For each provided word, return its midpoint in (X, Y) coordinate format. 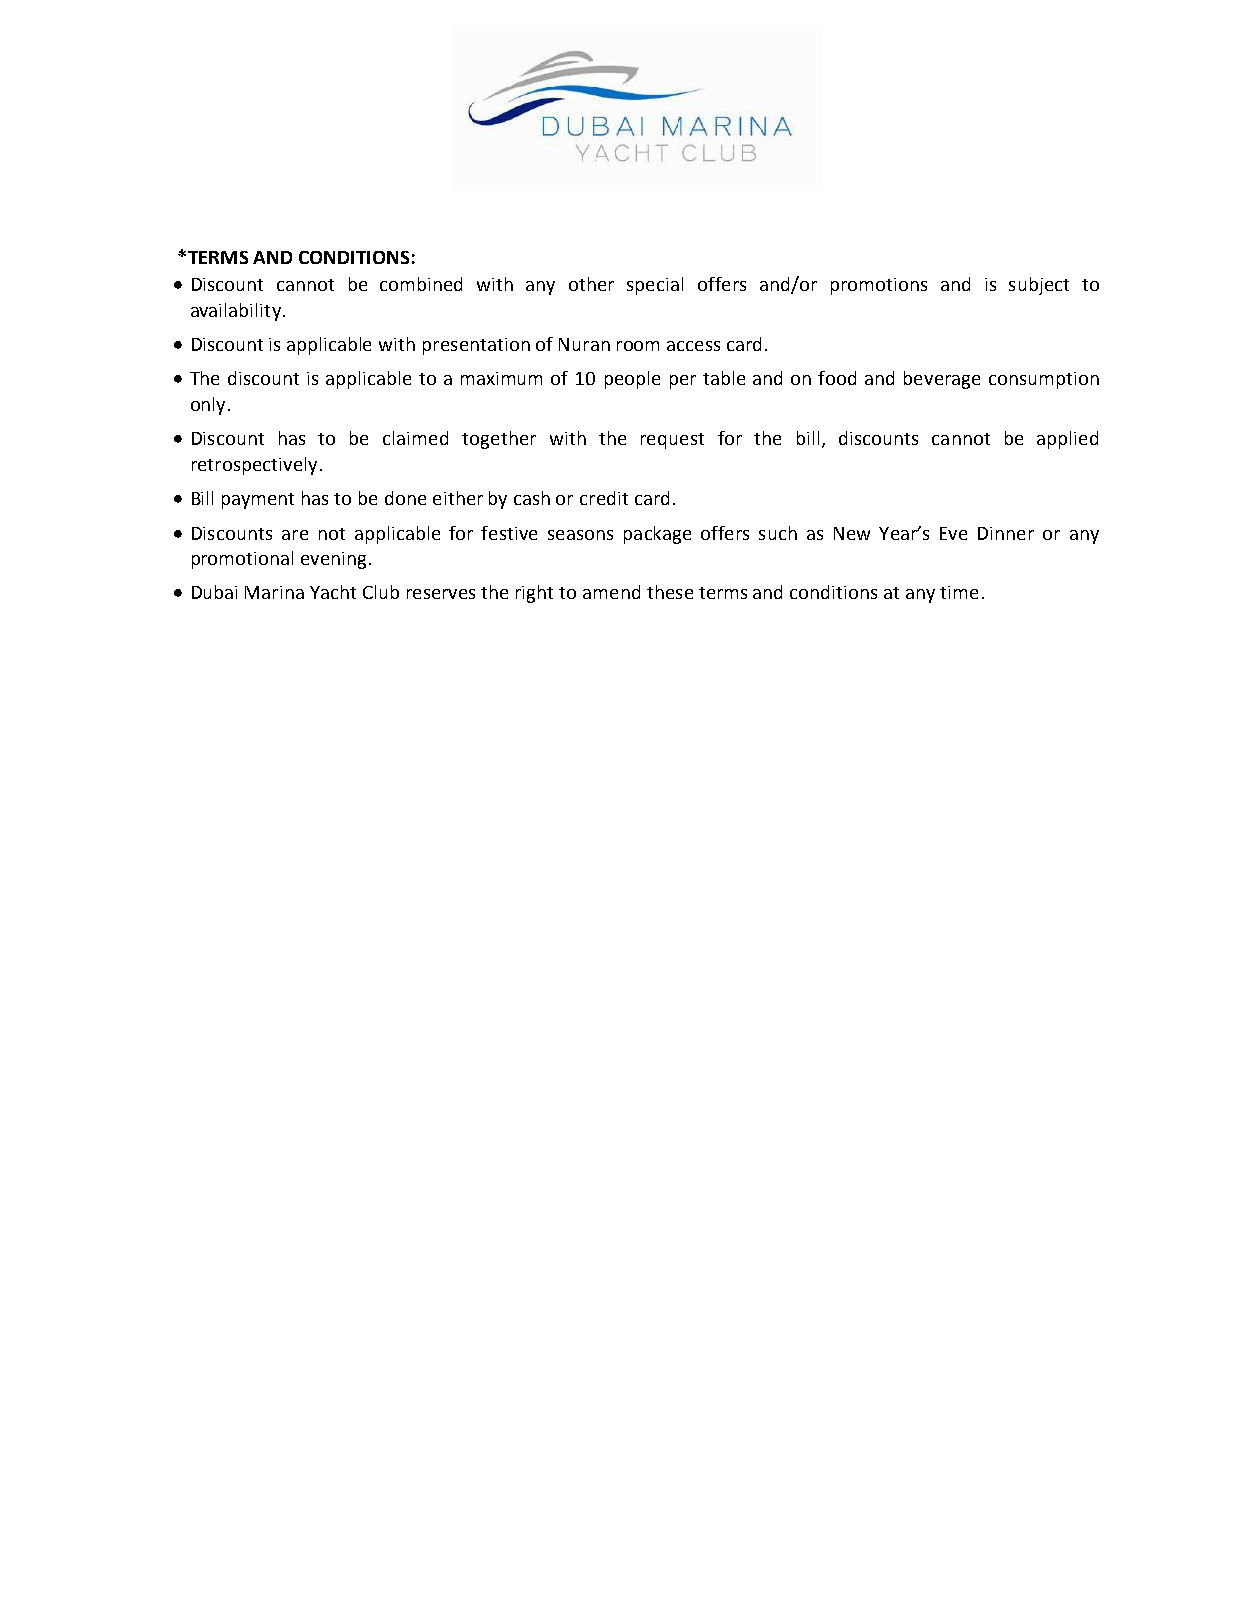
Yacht (333, 592)
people (632, 380)
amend (611, 592)
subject (1039, 286)
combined (421, 284)
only (208, 406)
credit (604, 498)
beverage (942, 380)
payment (258, 501)
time (959, 592)
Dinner (1006, 533)
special (655, 286)
